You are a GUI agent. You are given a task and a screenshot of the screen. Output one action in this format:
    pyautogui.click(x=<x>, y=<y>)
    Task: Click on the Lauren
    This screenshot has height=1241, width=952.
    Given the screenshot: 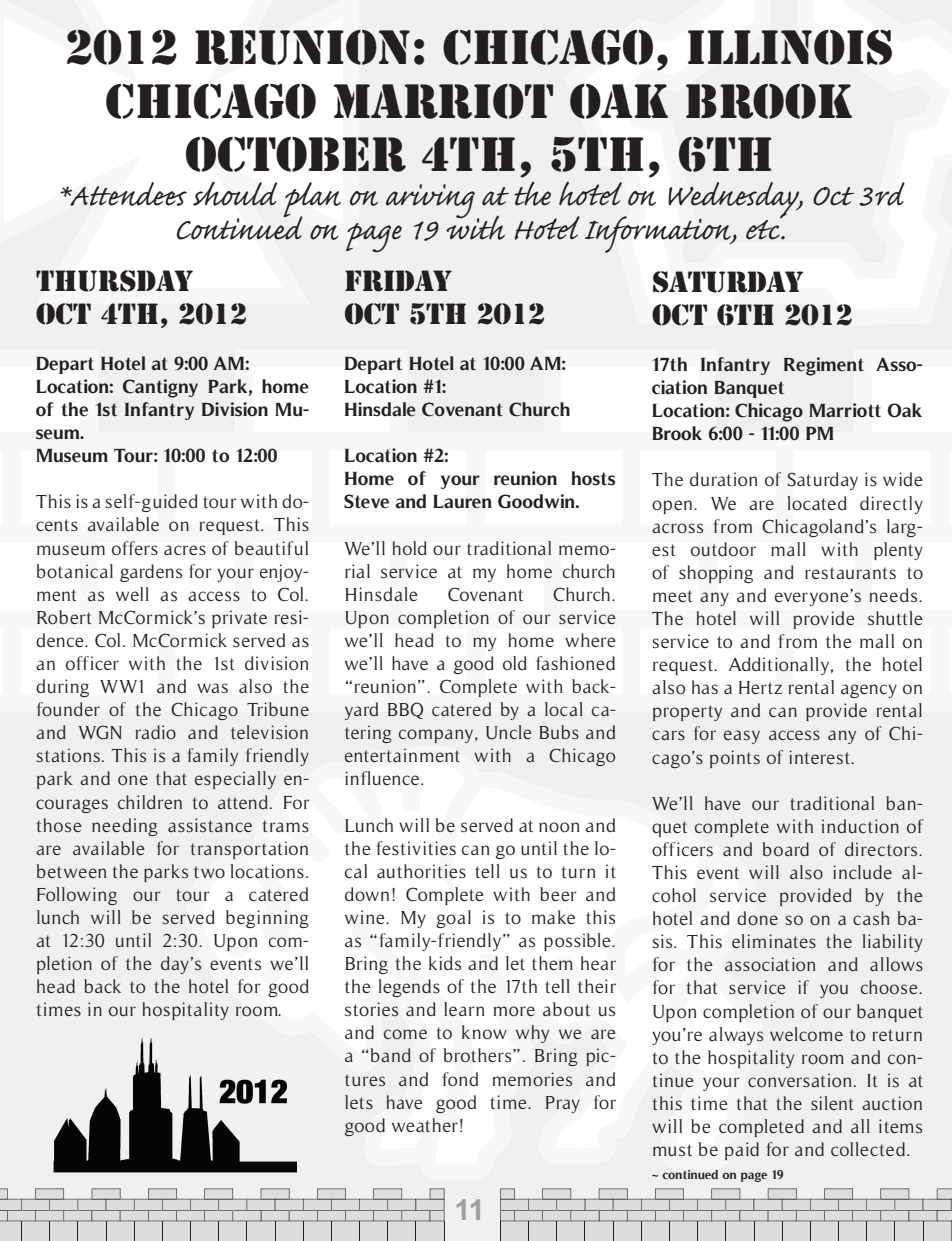 What is the action you would take?
    pyautogui.click(x=462, y=502)
